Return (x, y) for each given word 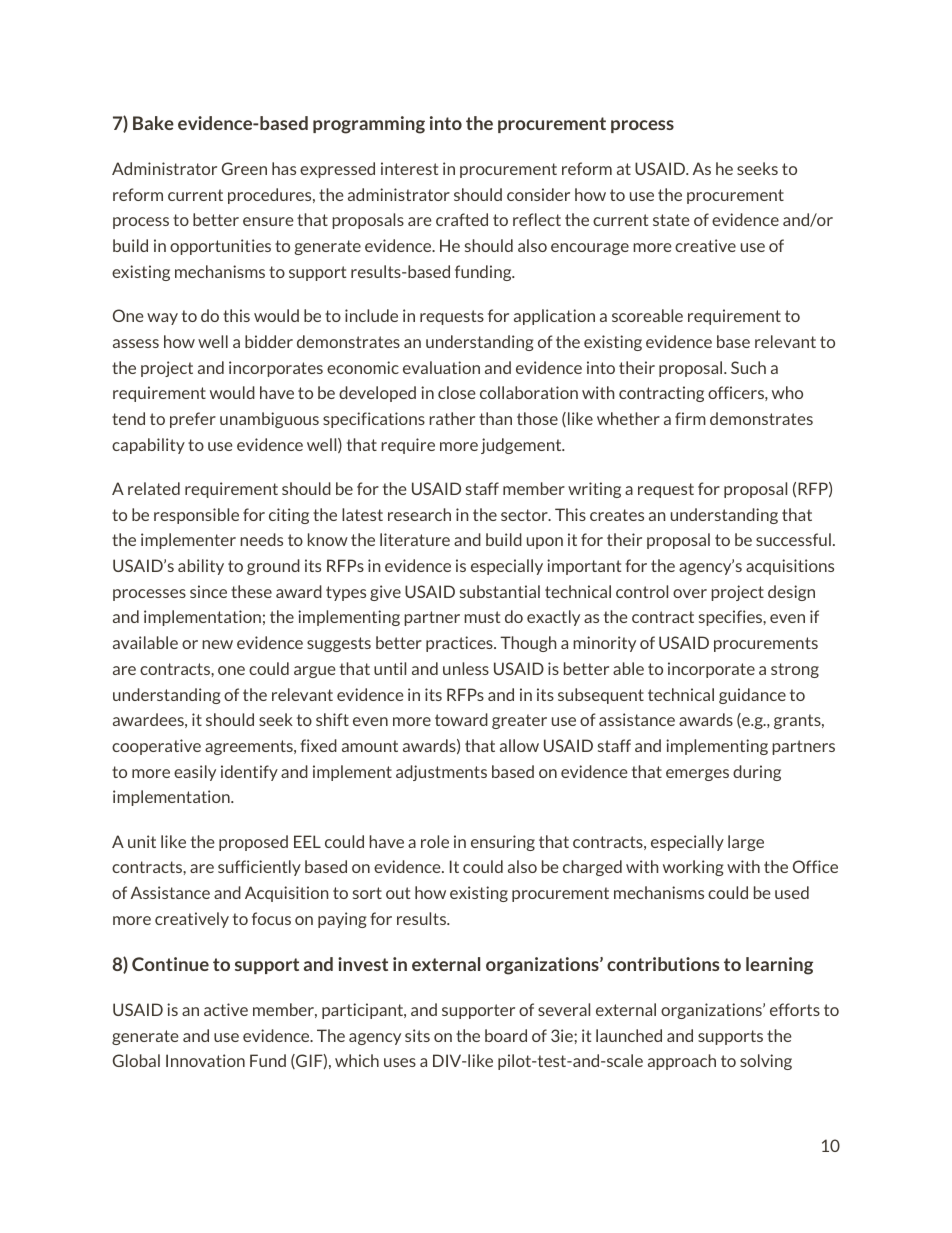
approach (682, 1062)
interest (409, 168)
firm (690, 418)
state (671, 220)
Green (244, 168)
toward (461, 719)
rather (452, 418)
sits (417, 1035)
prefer (193, 420)
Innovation (205, 1060)
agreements (250, 747)
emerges (697, 775)
